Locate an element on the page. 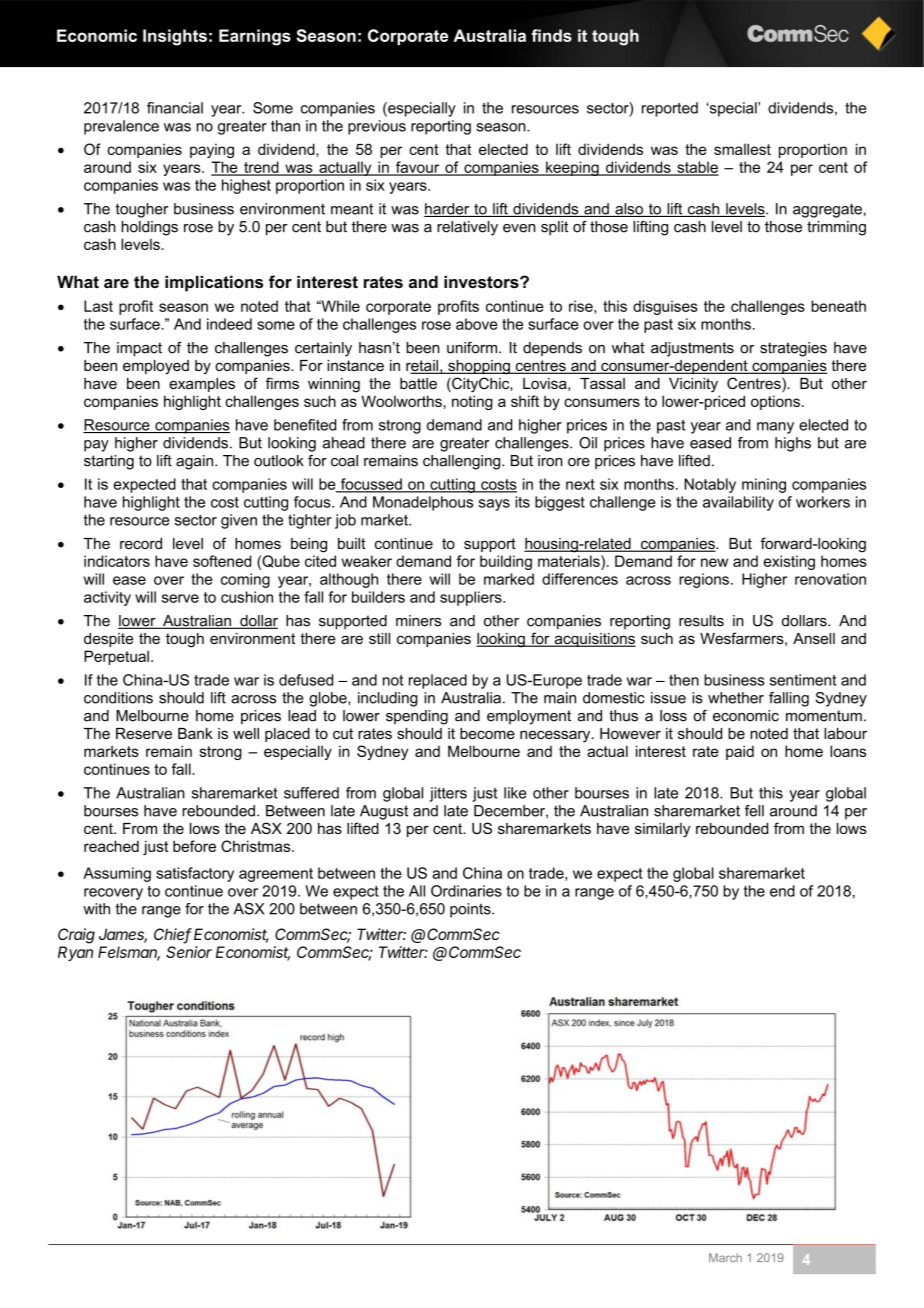 Image resolution: width=924 pixels, height=1308 pixels. finds is located at coordinates (551, 35).
